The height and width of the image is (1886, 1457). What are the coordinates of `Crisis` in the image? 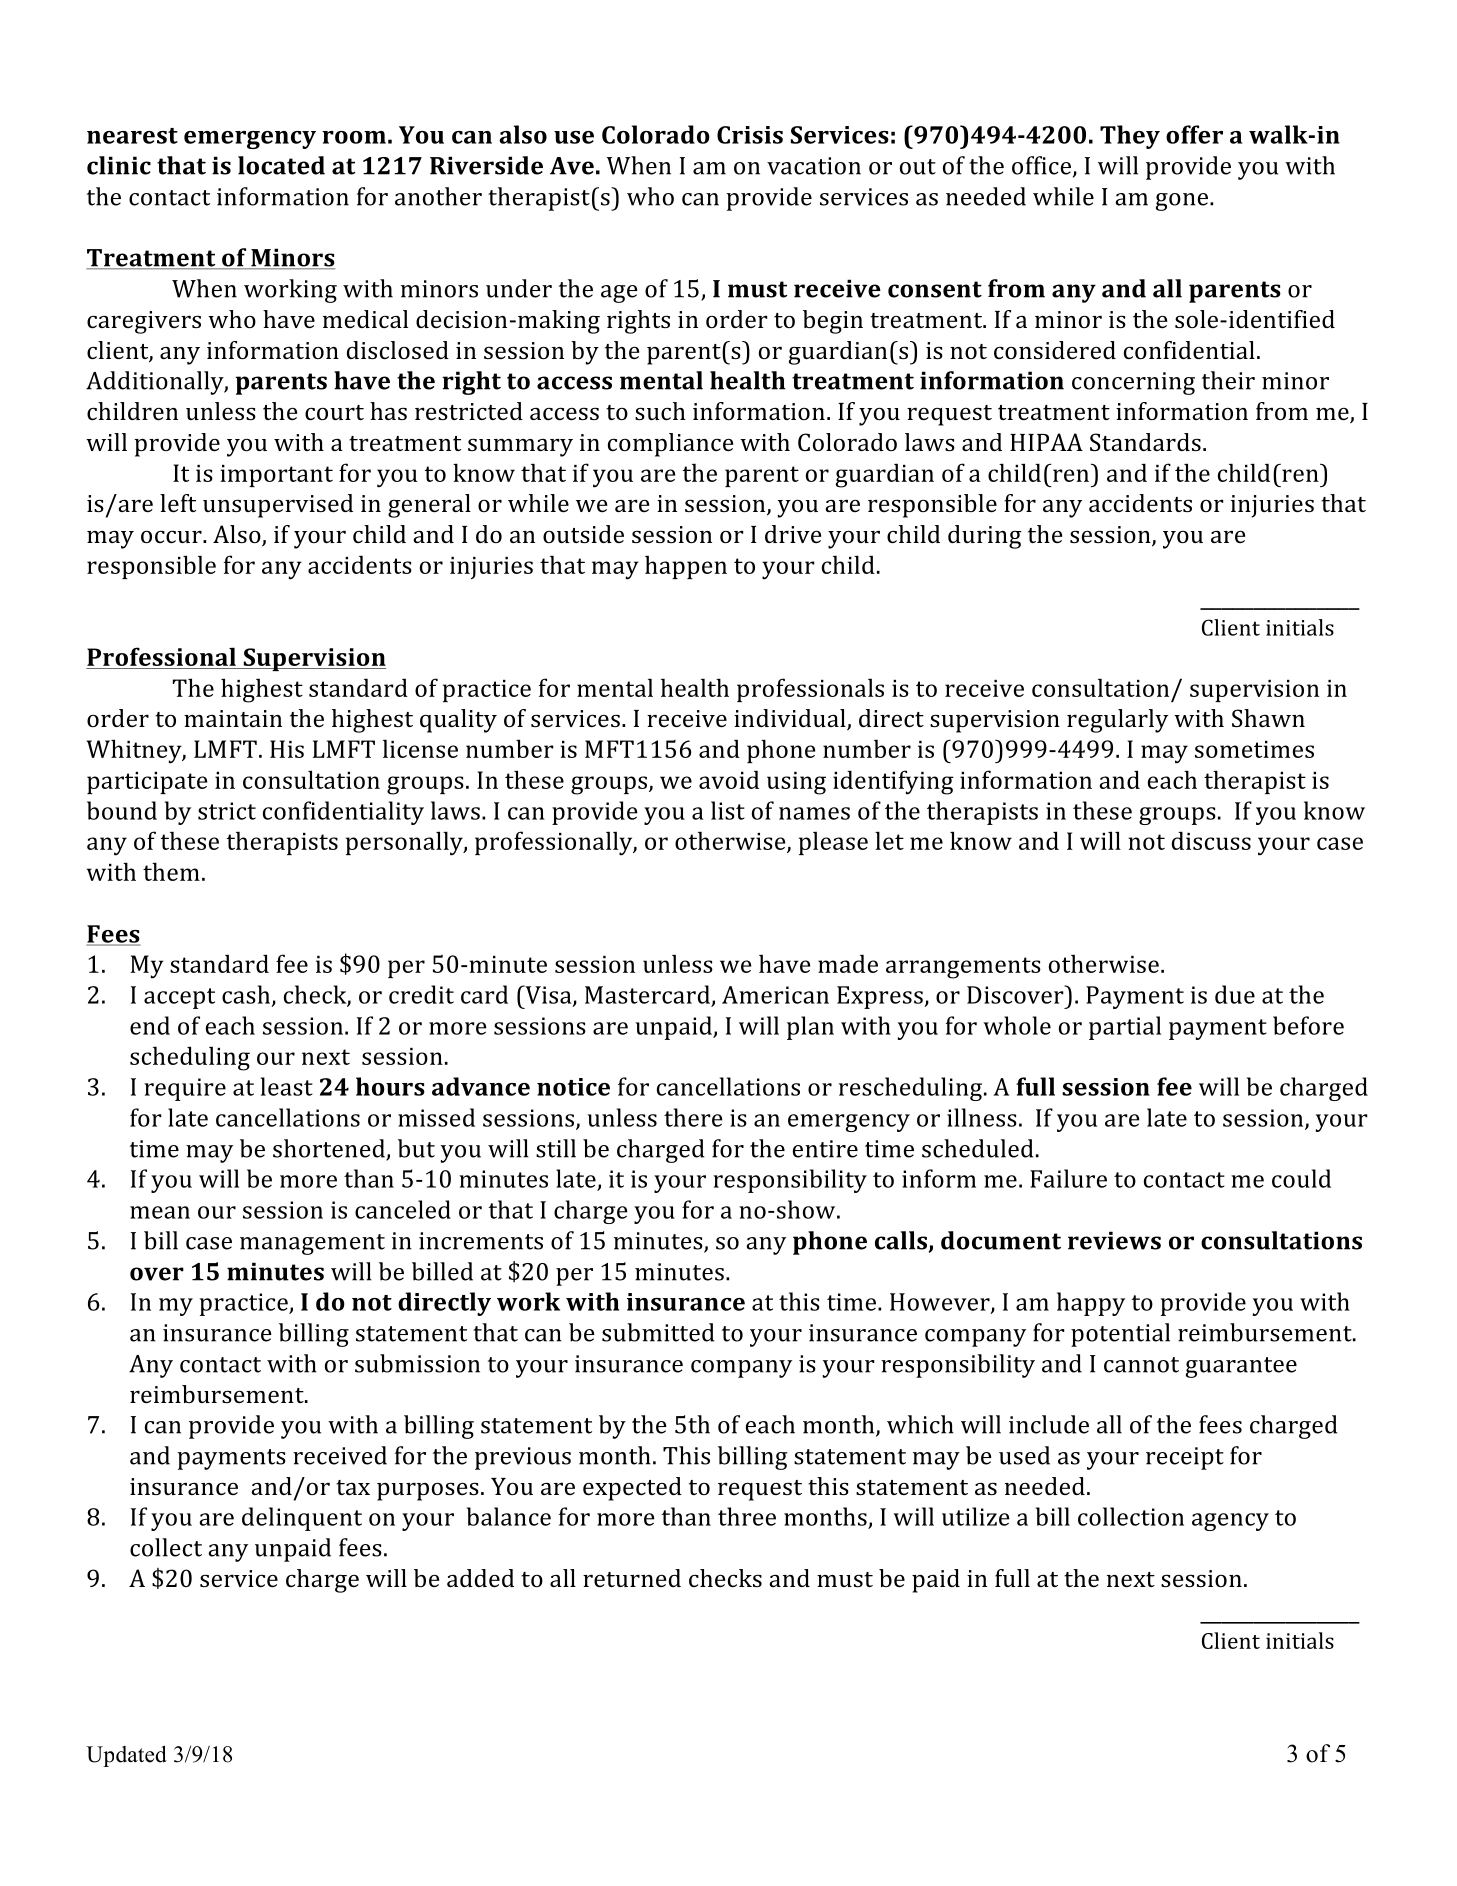 It's located at (750, 135).
